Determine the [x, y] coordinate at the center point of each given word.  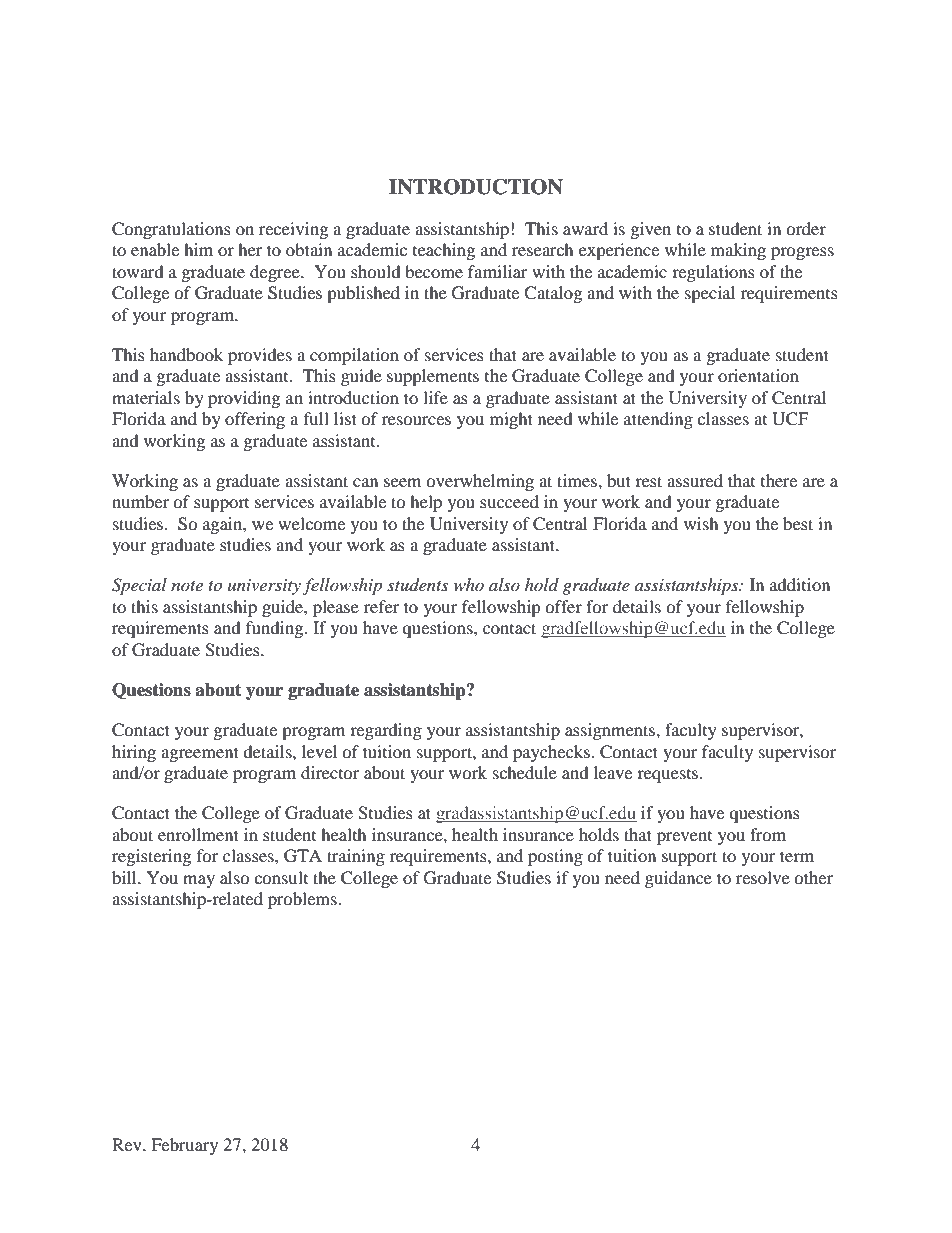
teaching [444, 251]
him [198, 249]
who [469, 584]
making [738, 251]
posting [555, 857]
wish [701, 523]
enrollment [198, 834]
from [768, 834]
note [187, 586]
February [184, 1146]
